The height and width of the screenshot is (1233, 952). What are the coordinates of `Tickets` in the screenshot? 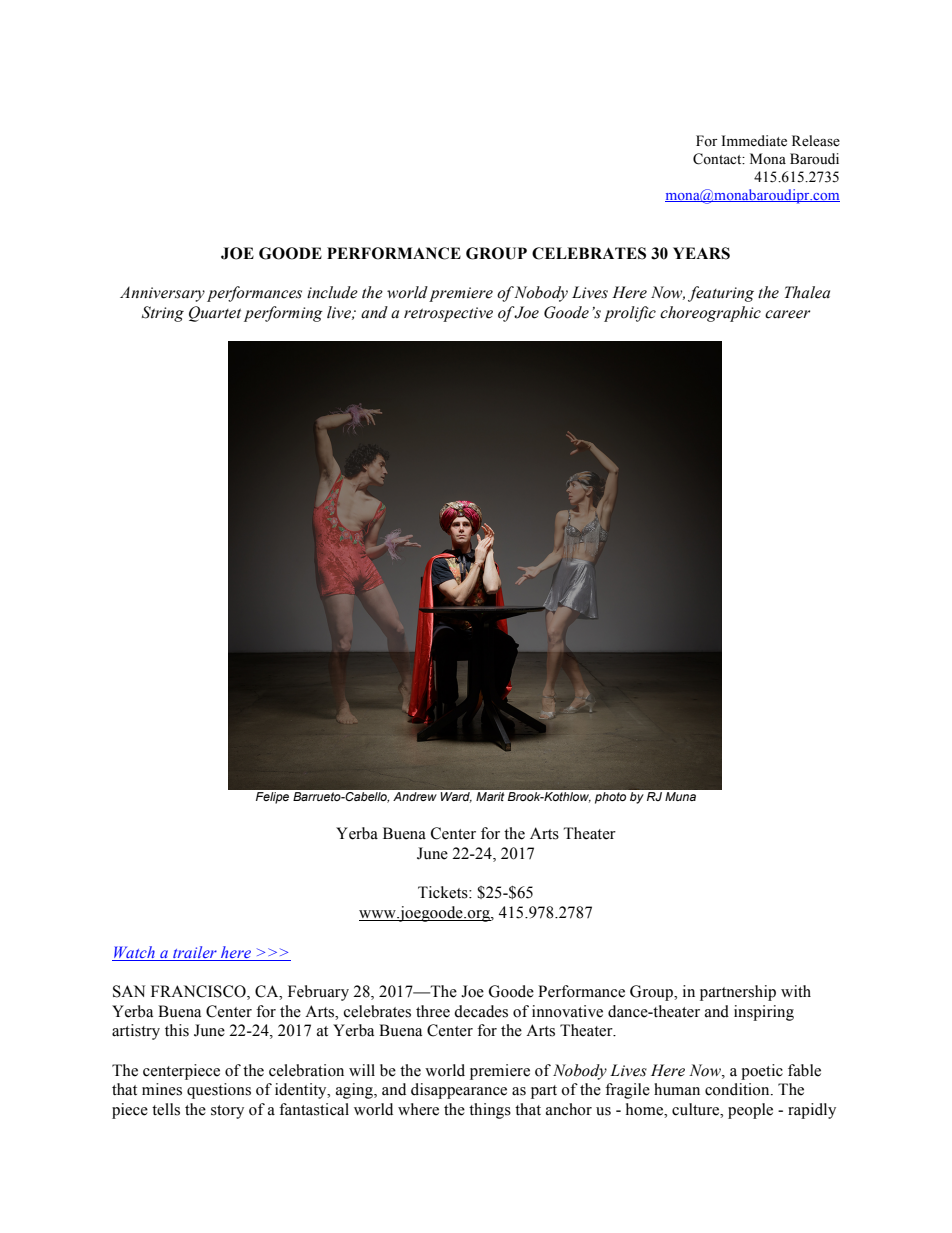 It's located at (444, 892).
